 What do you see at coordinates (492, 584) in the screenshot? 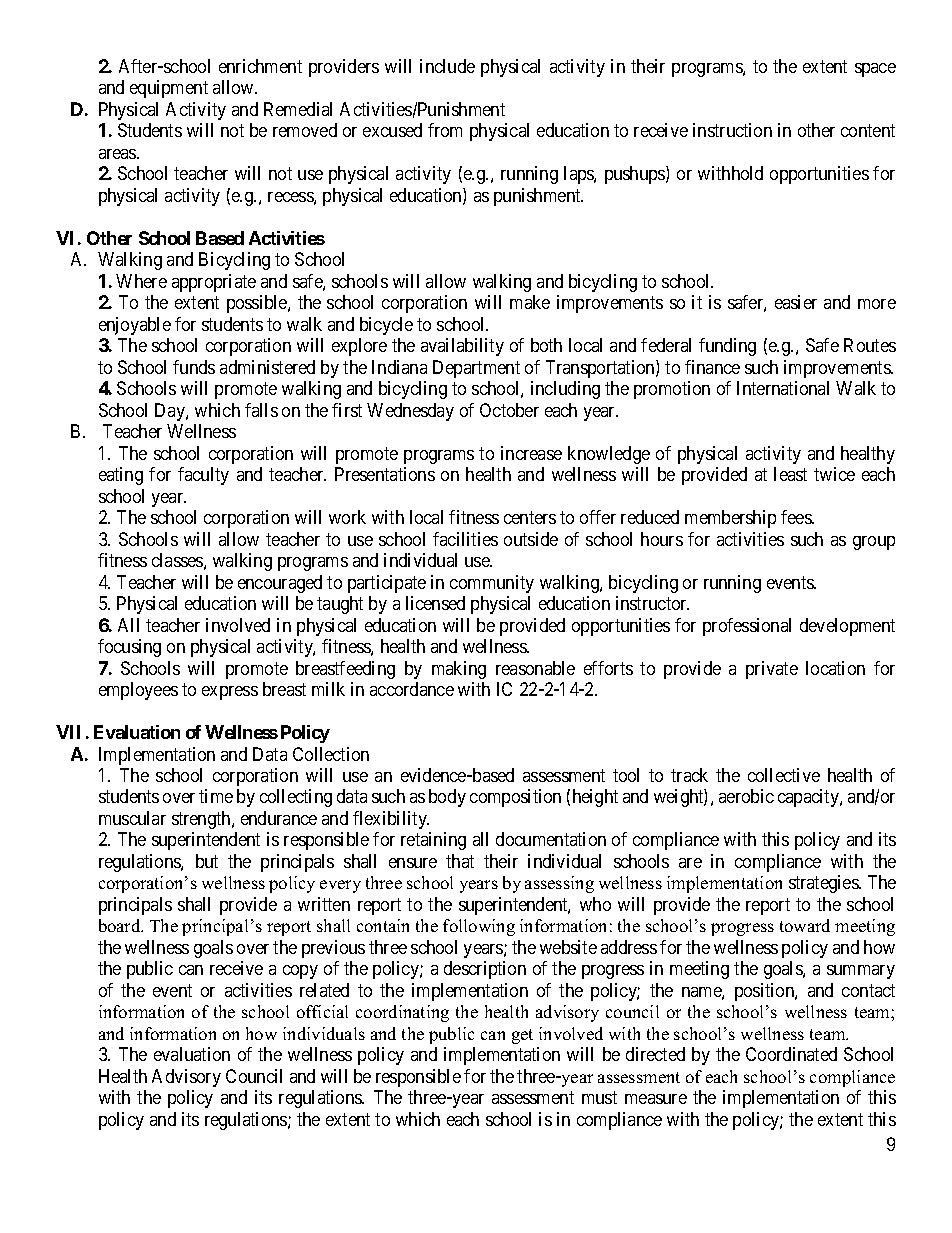
I see `community` at bounding box center [492, 584].
